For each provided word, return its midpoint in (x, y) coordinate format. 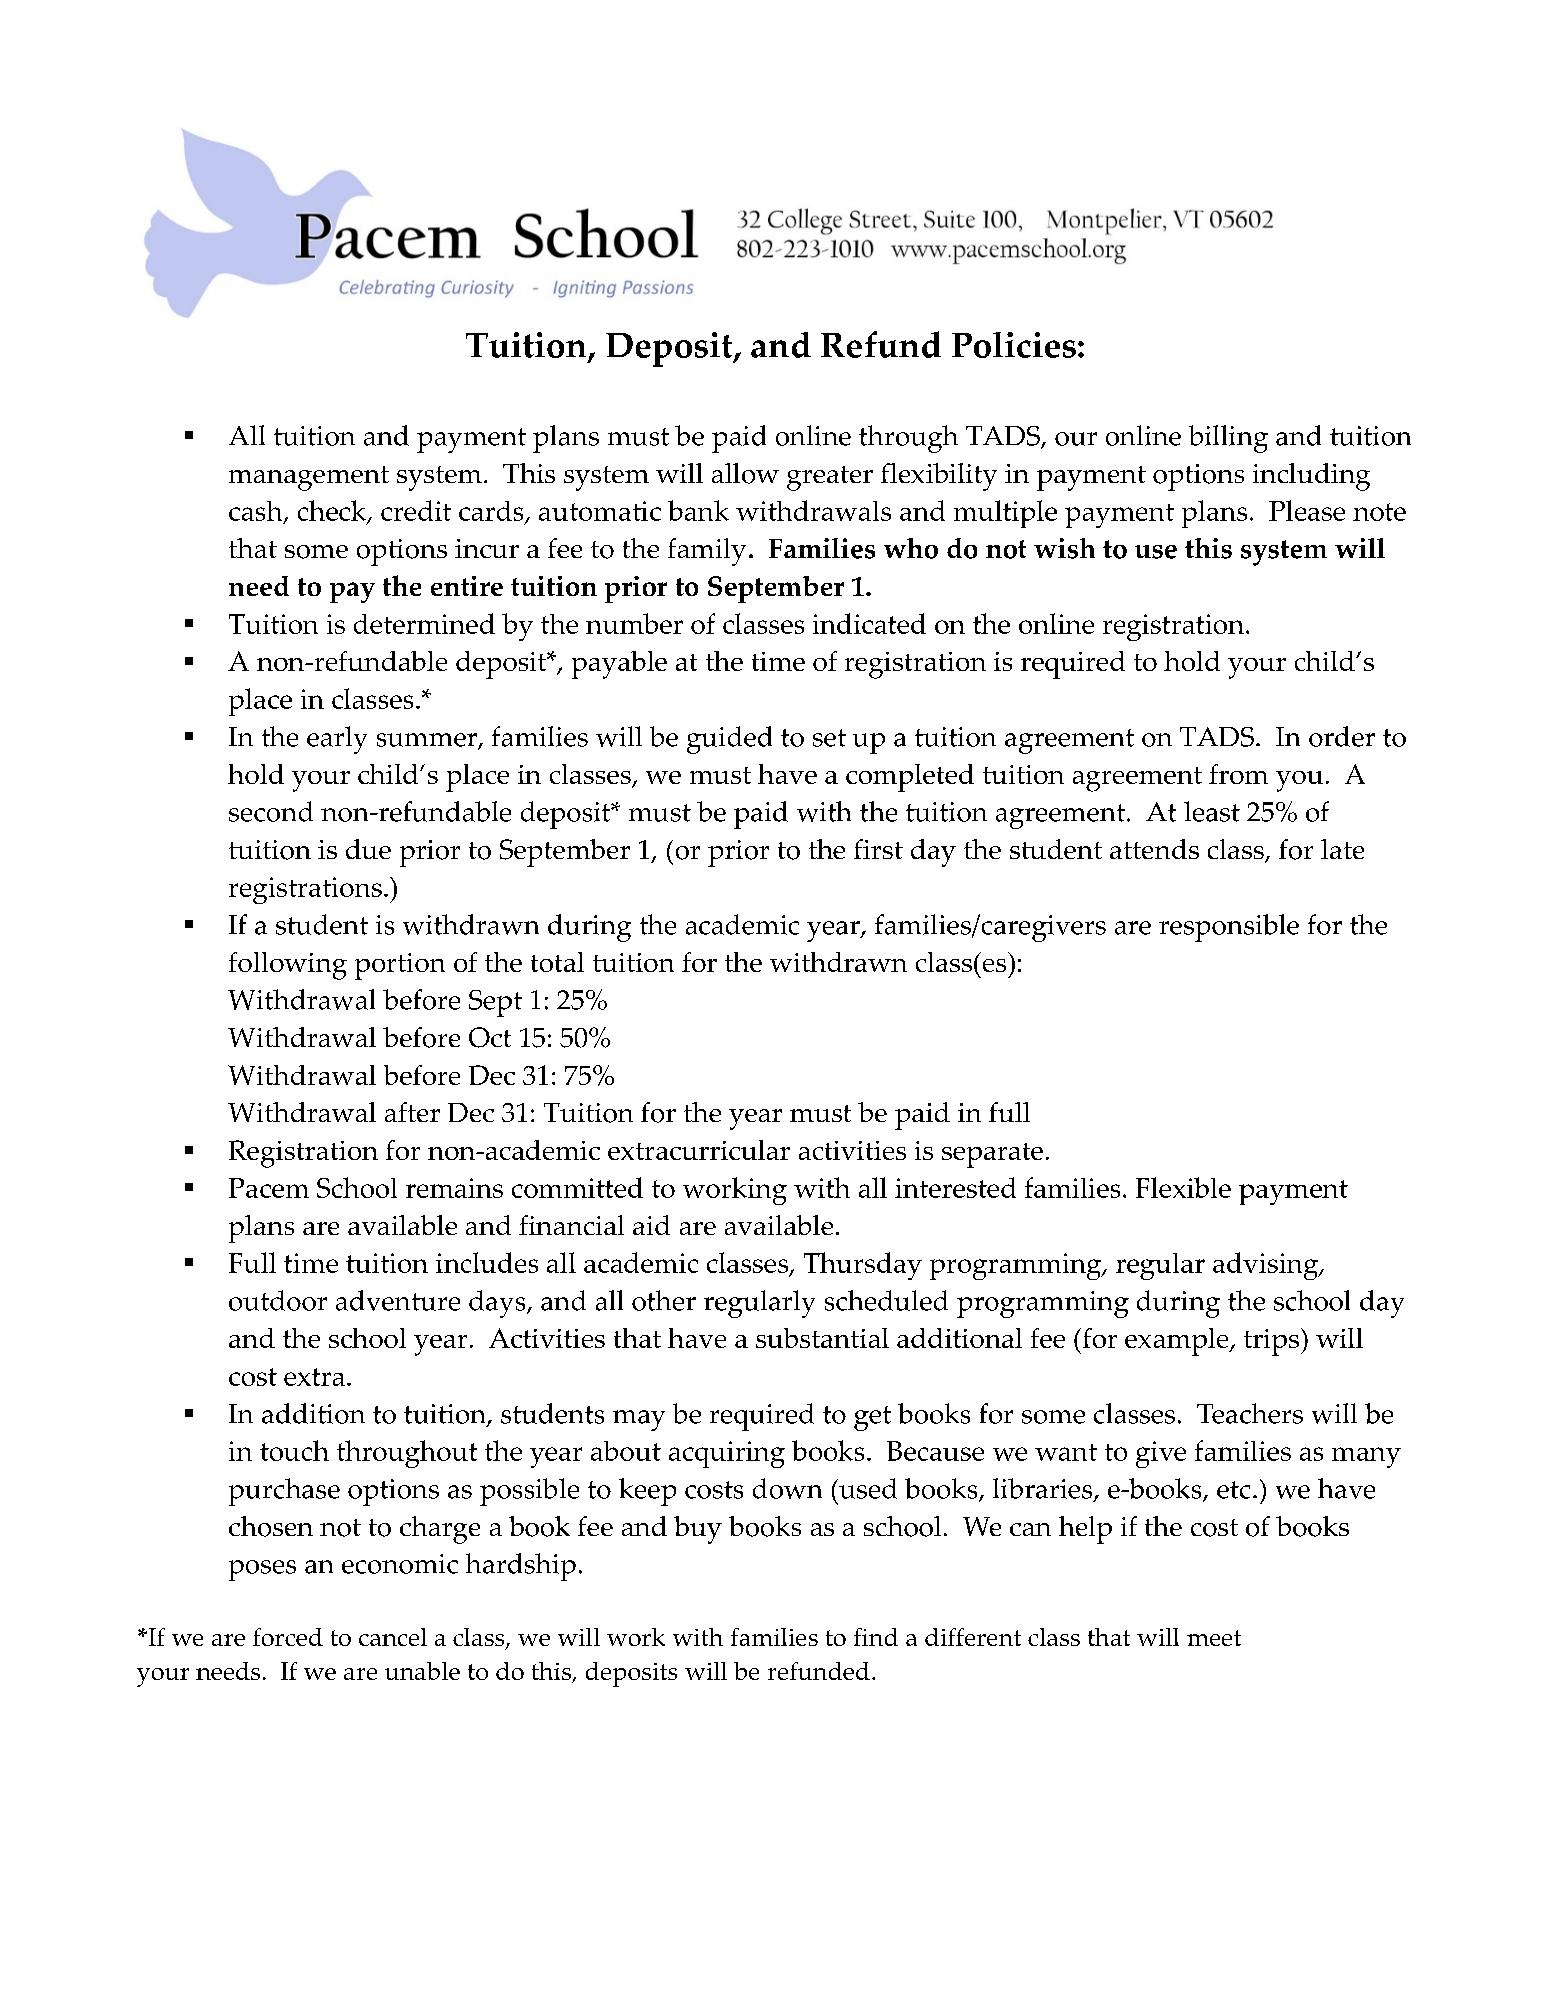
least (1212, 811)
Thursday (863, 1266)
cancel (393, 1637)
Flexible (1183, 1187)
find (876, 1637)
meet (1214, 1638)
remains (454, 1188)
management (309, 478)
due (368, 849)
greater (830, 478)
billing (1228, 439)
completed (910, 778)
